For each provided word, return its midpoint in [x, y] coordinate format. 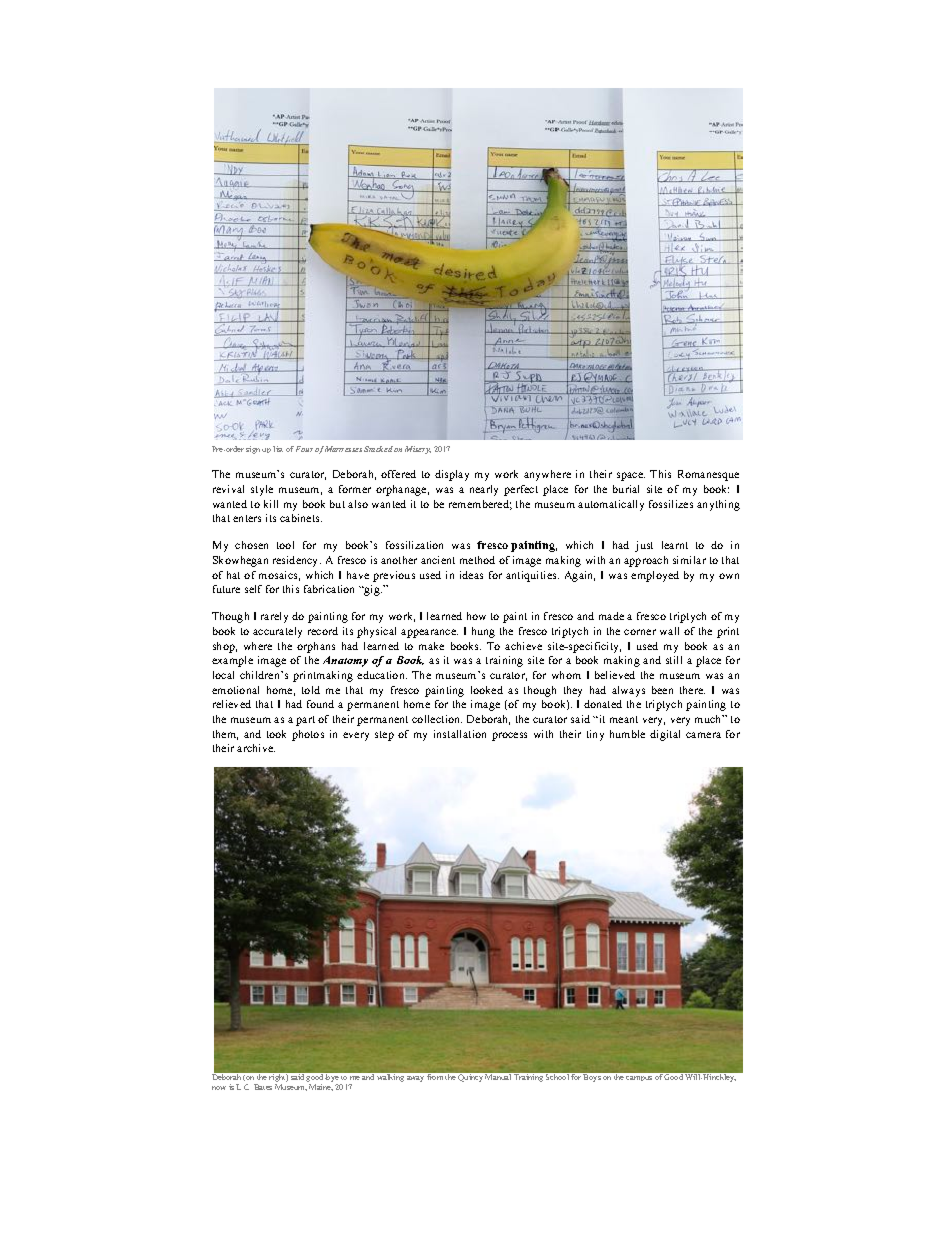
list [278, 449]
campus [639, 1078]
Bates [263, 1087]
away [415, 1079]
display [452, 475]
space [631, 476]
